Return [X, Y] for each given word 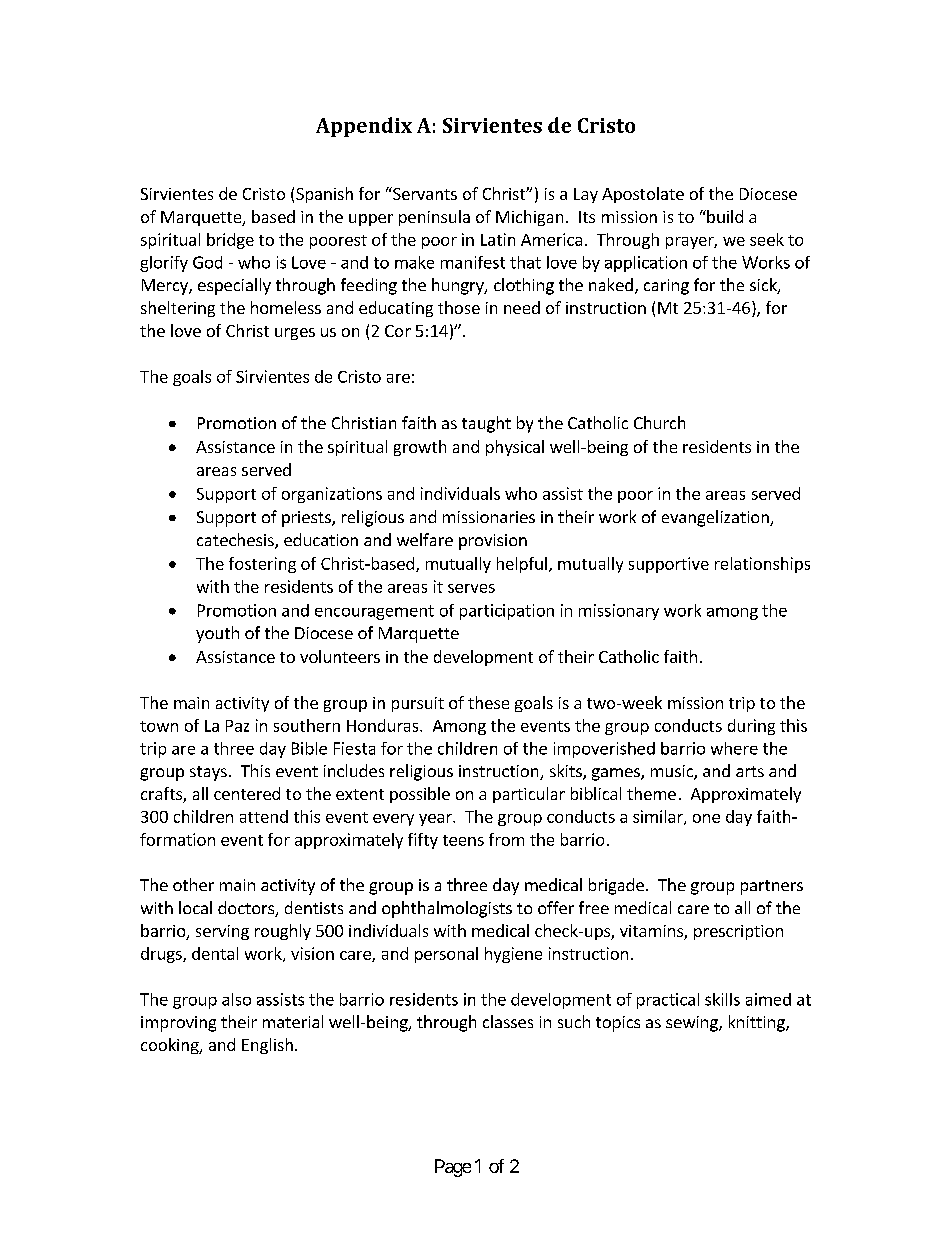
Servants [424, 193]
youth [217, 634]
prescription [738, 932]
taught [486, 424]
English [267, 1046]
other [193, 884]
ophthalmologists [447, 909]
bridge [230, 241]
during [751, 727]
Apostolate [643, 195]
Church [659, 422]
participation [507, 612]
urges [295, 334]
